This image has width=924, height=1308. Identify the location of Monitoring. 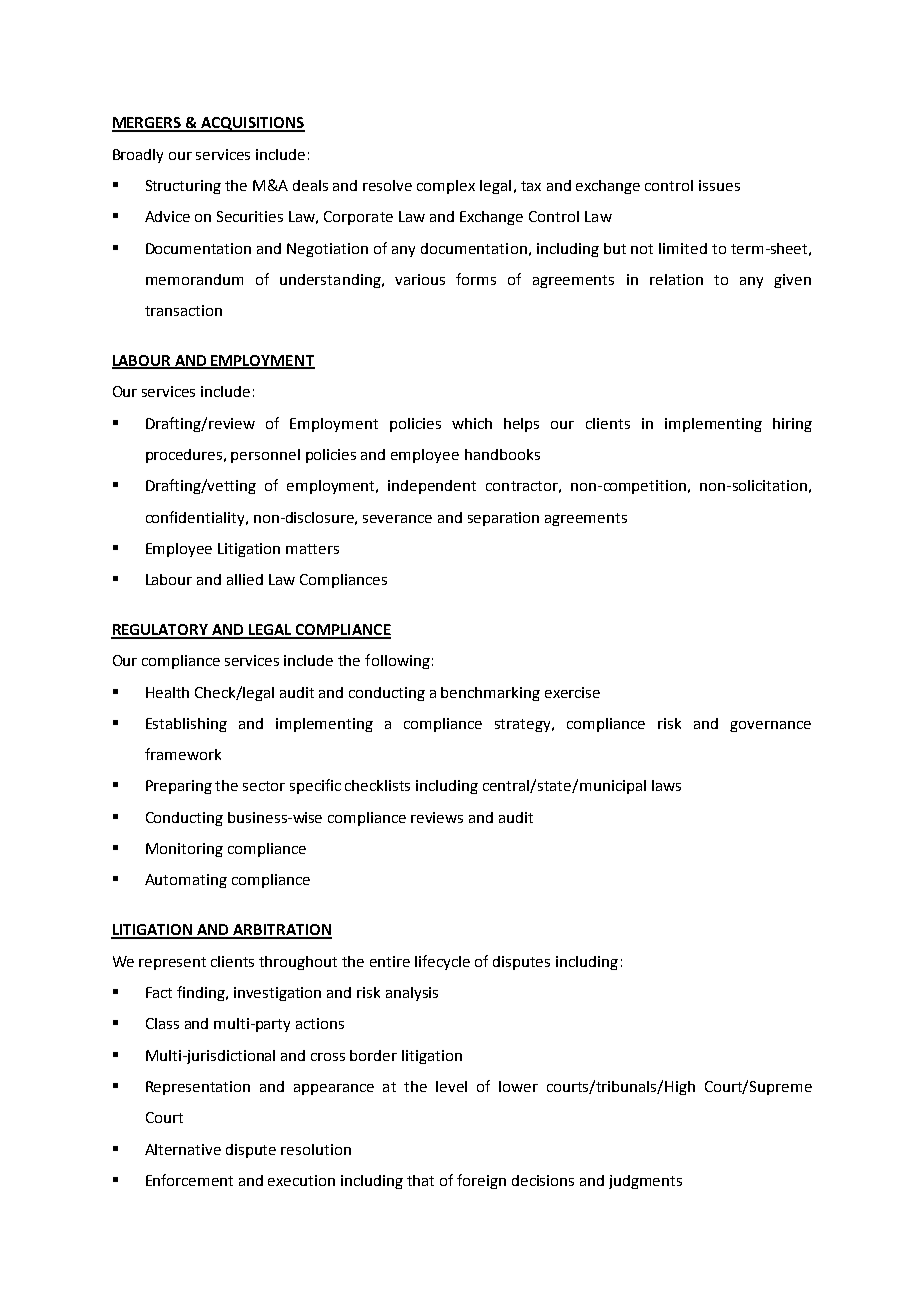
(184, 850).
